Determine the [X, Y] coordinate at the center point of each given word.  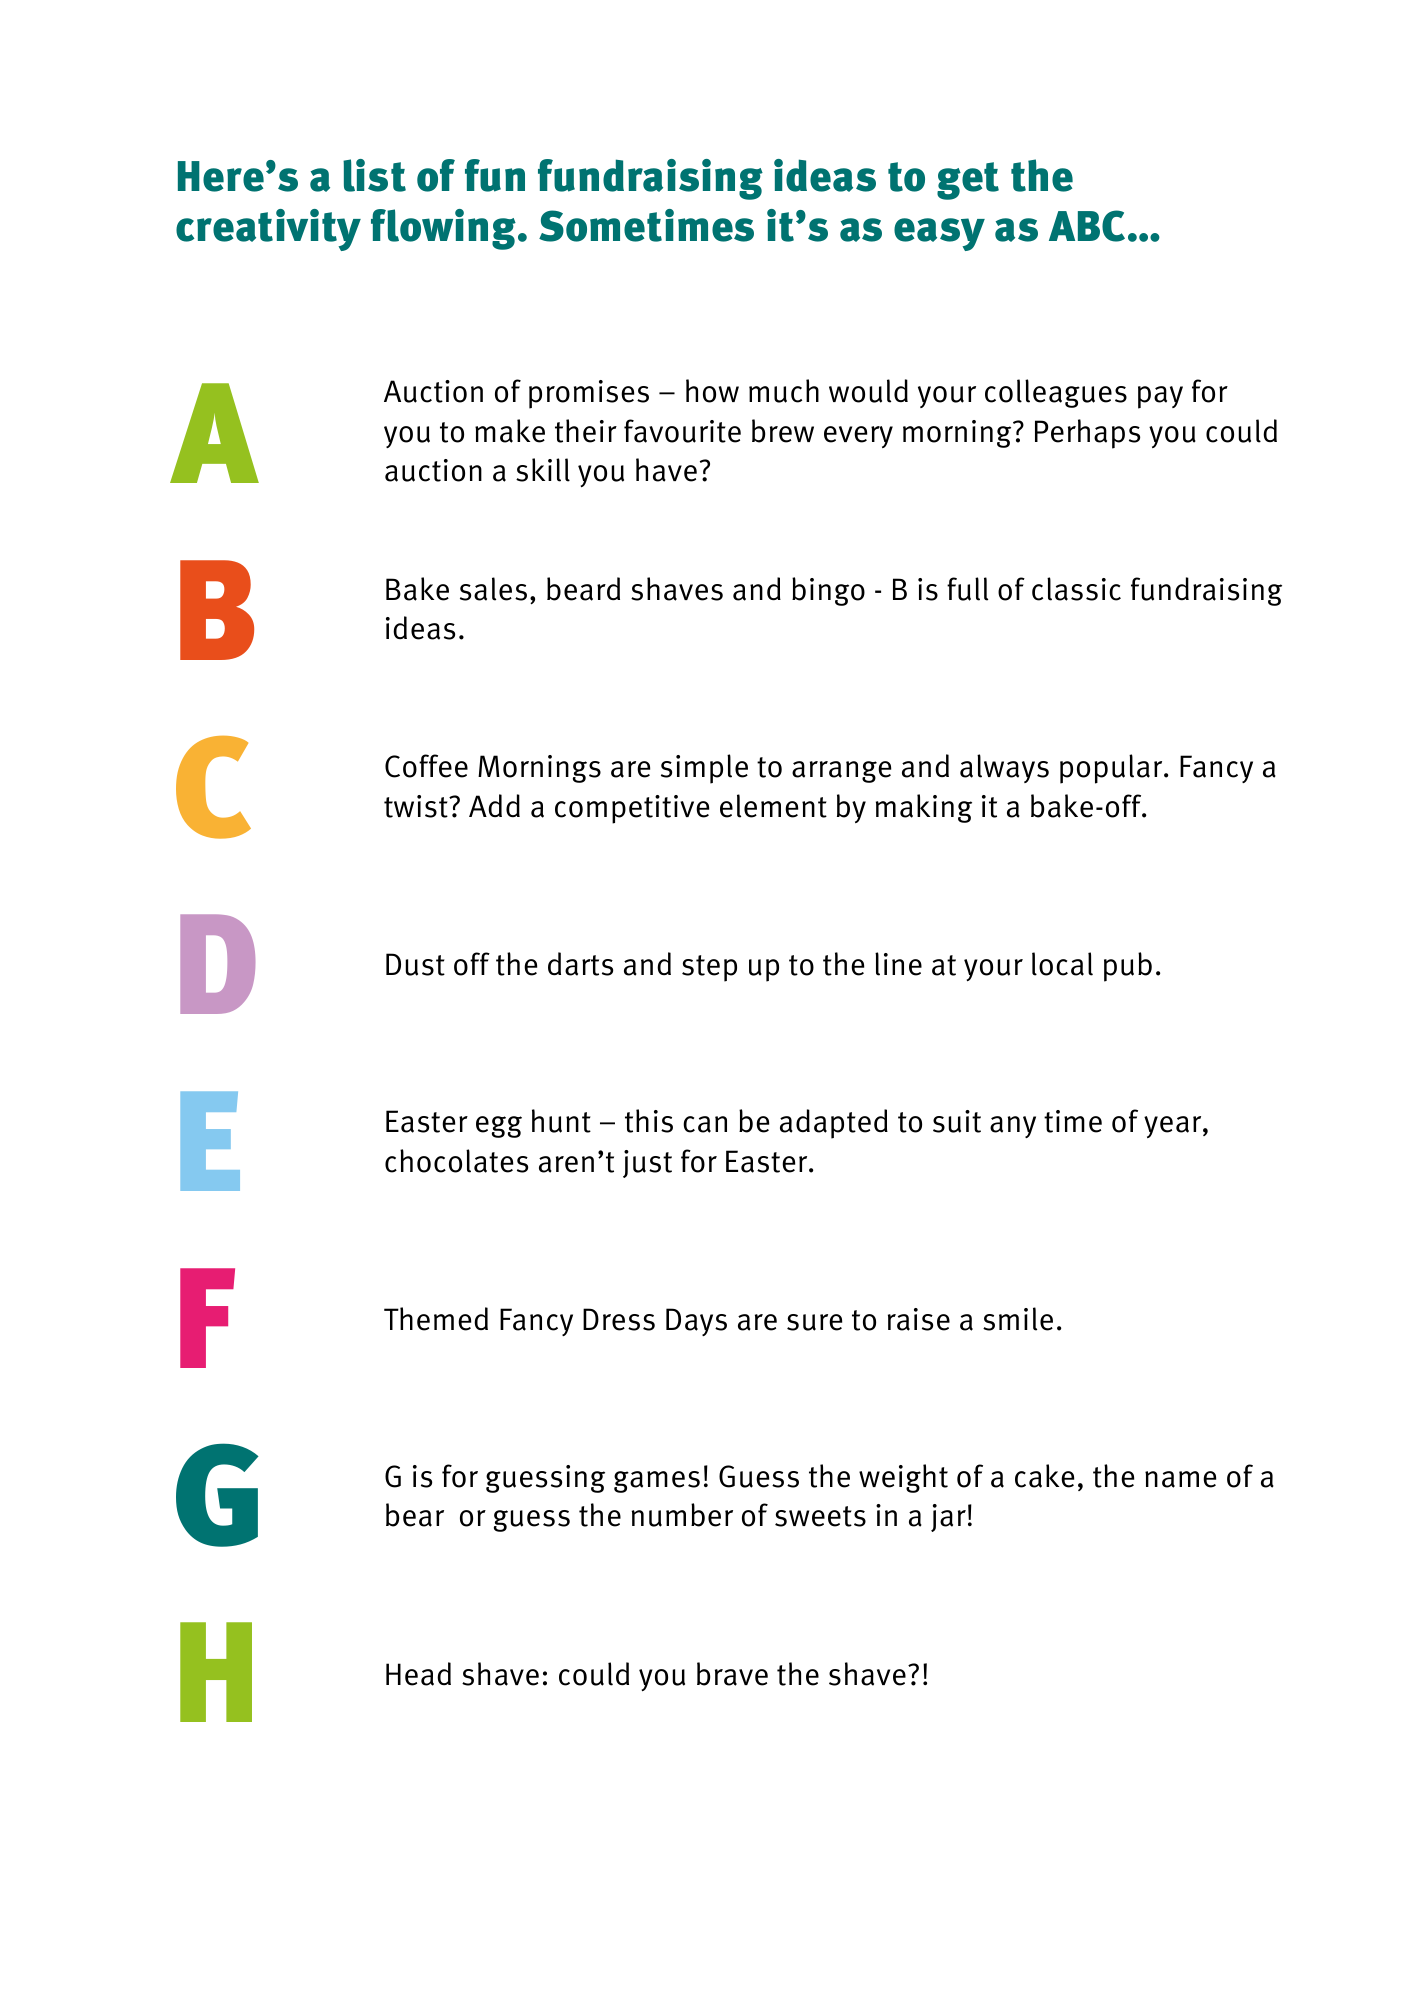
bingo [828, 591]
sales [493, 589]
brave [732, 1674]
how [712, 391]
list [374, 175]
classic [1076, 589]
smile [1018, 1319]
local [1062, 964]
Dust [415, 964]
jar [948, 1518]
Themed [436, 1319]
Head [418, 1674]
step [709, 968]
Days [696, 1322]
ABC [1087, 226]
